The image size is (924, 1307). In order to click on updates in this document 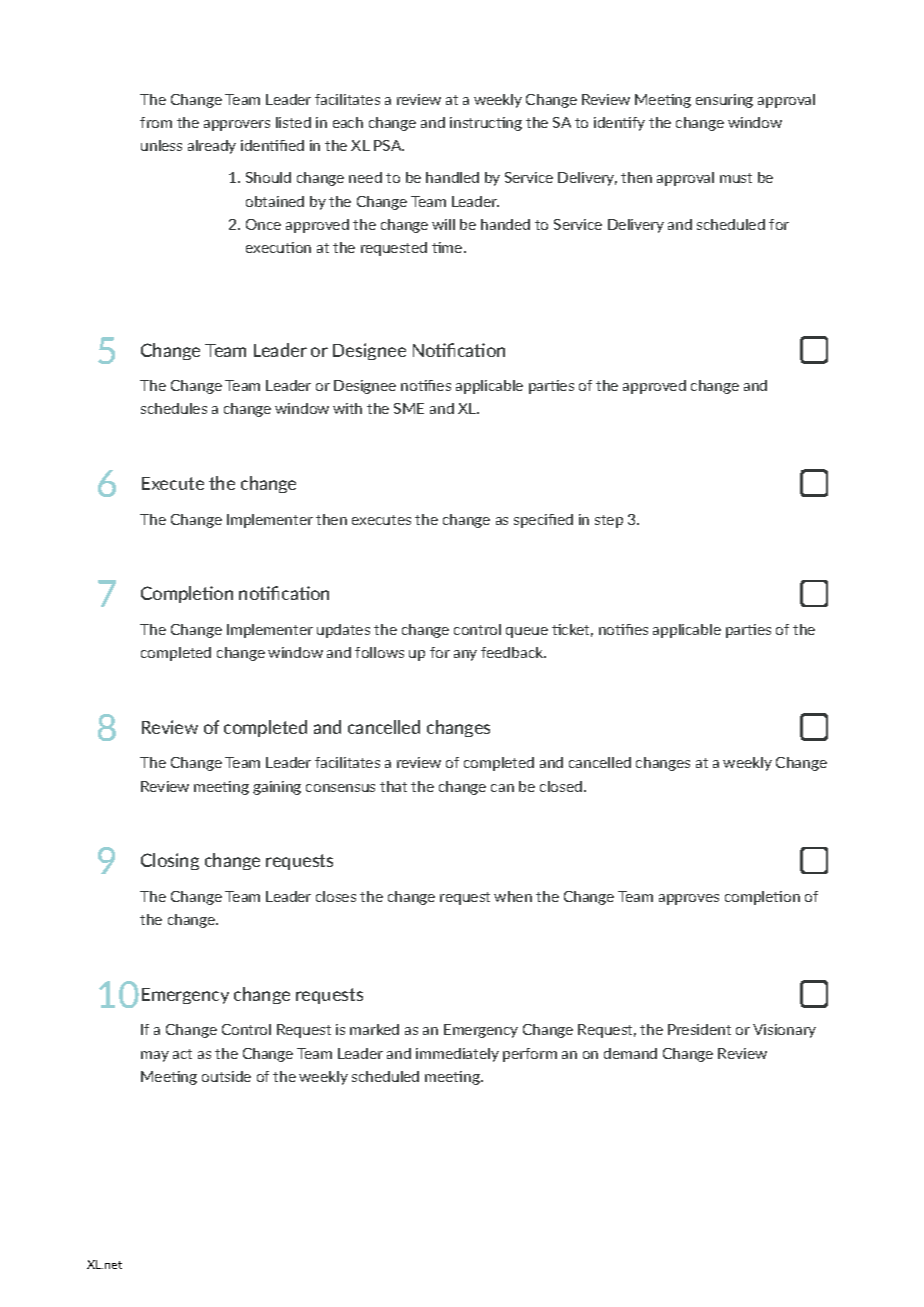, I will do `click(343, 631)`.
